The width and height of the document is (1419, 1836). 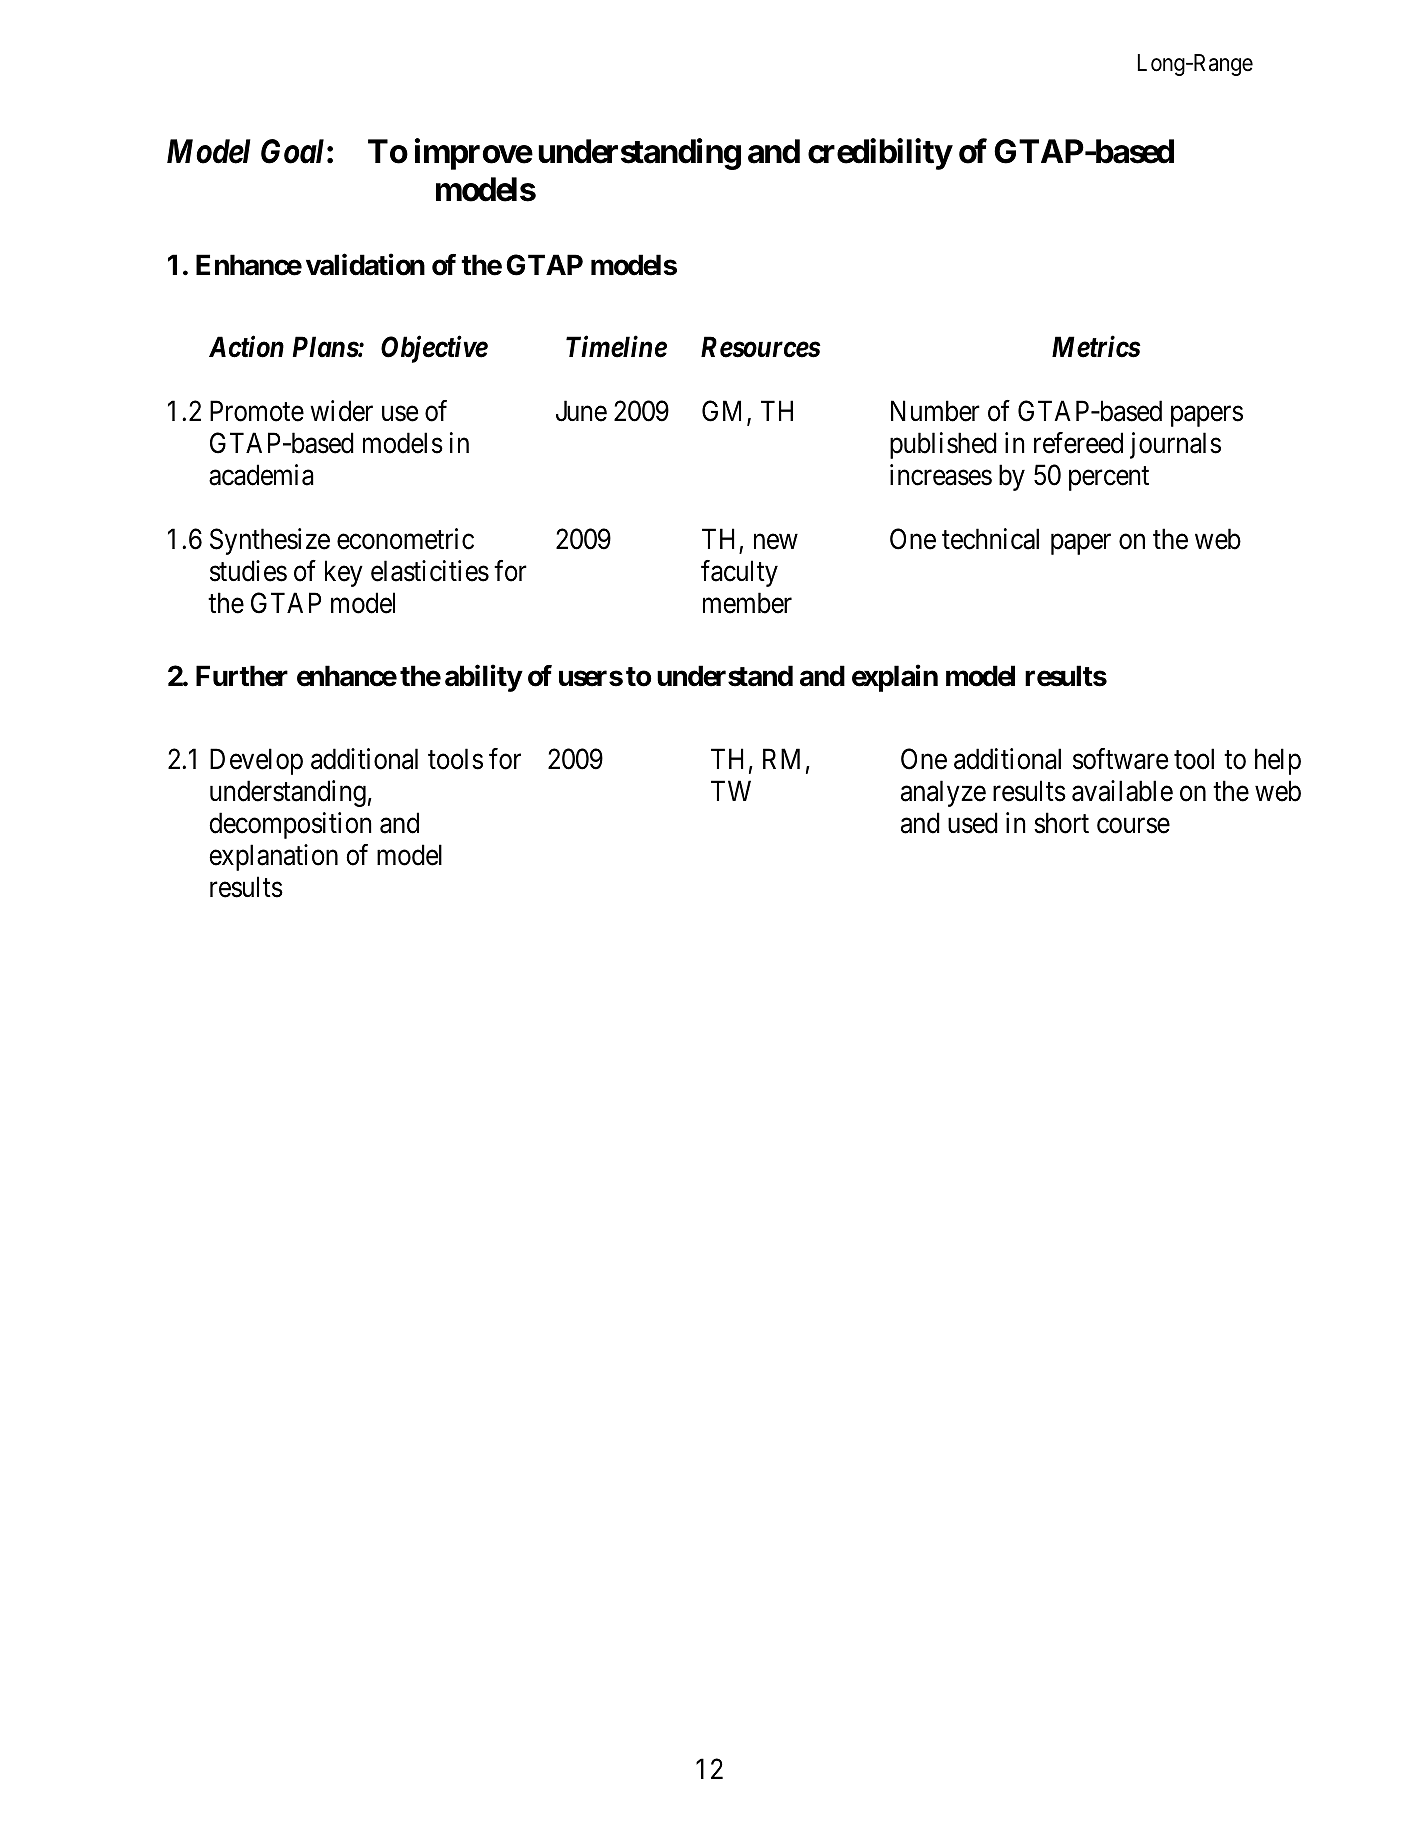 What do you see at coordinates (290, 825) in the document?
I see `decomposition` at bounding box center [290, 825].
